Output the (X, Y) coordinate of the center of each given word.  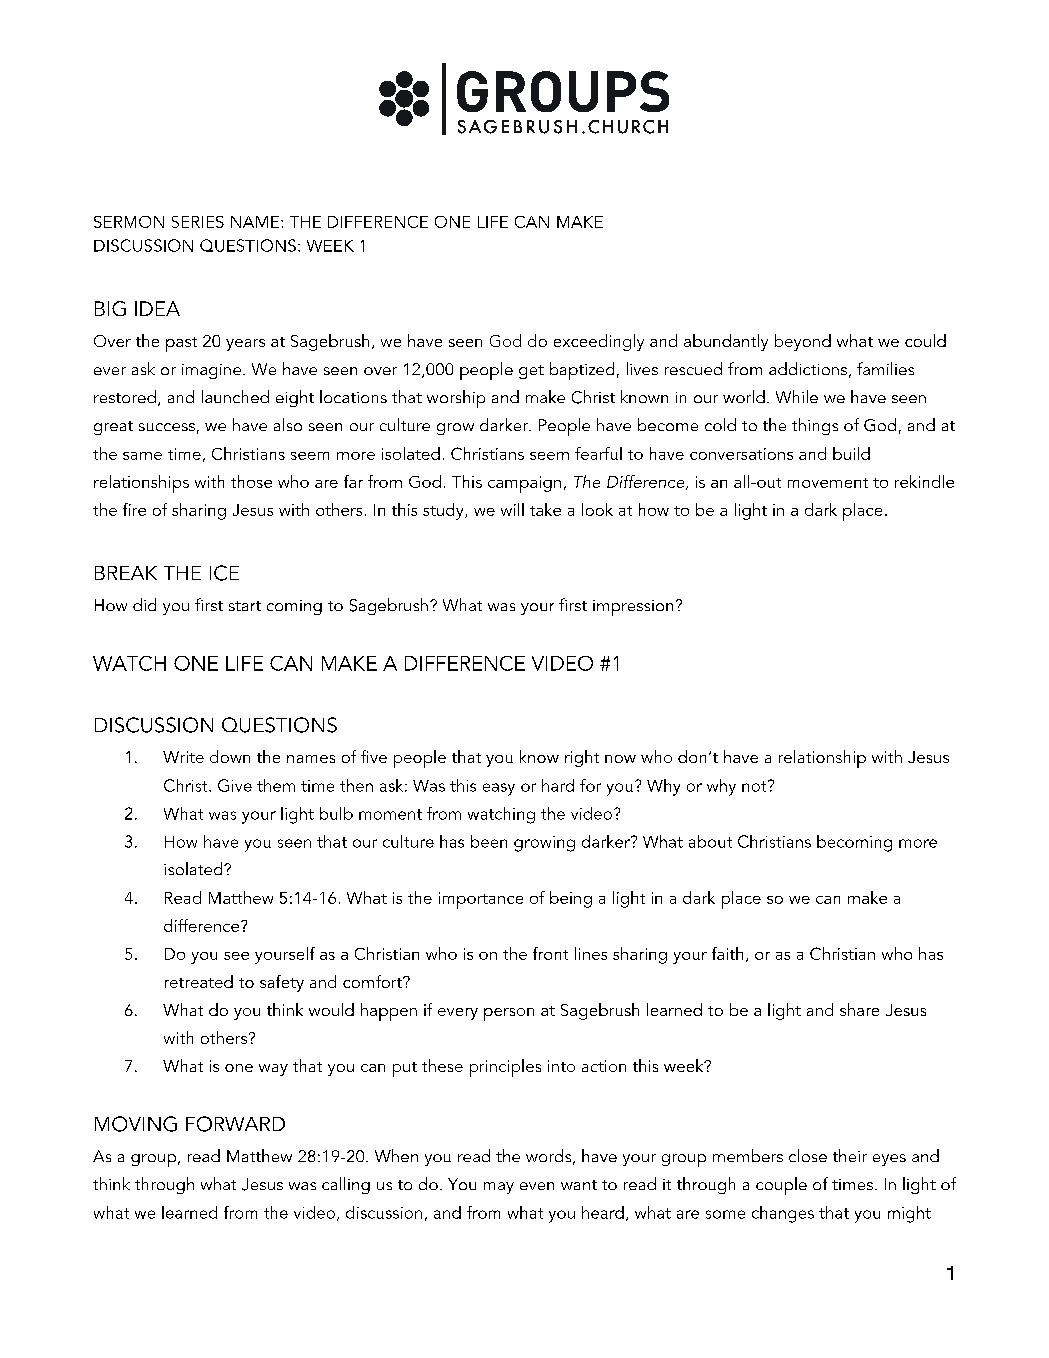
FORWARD (235, 1124)
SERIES (198, 222)
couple (781, 1186)
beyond (803, 342)
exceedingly (599, 342)
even (537, 1186)
